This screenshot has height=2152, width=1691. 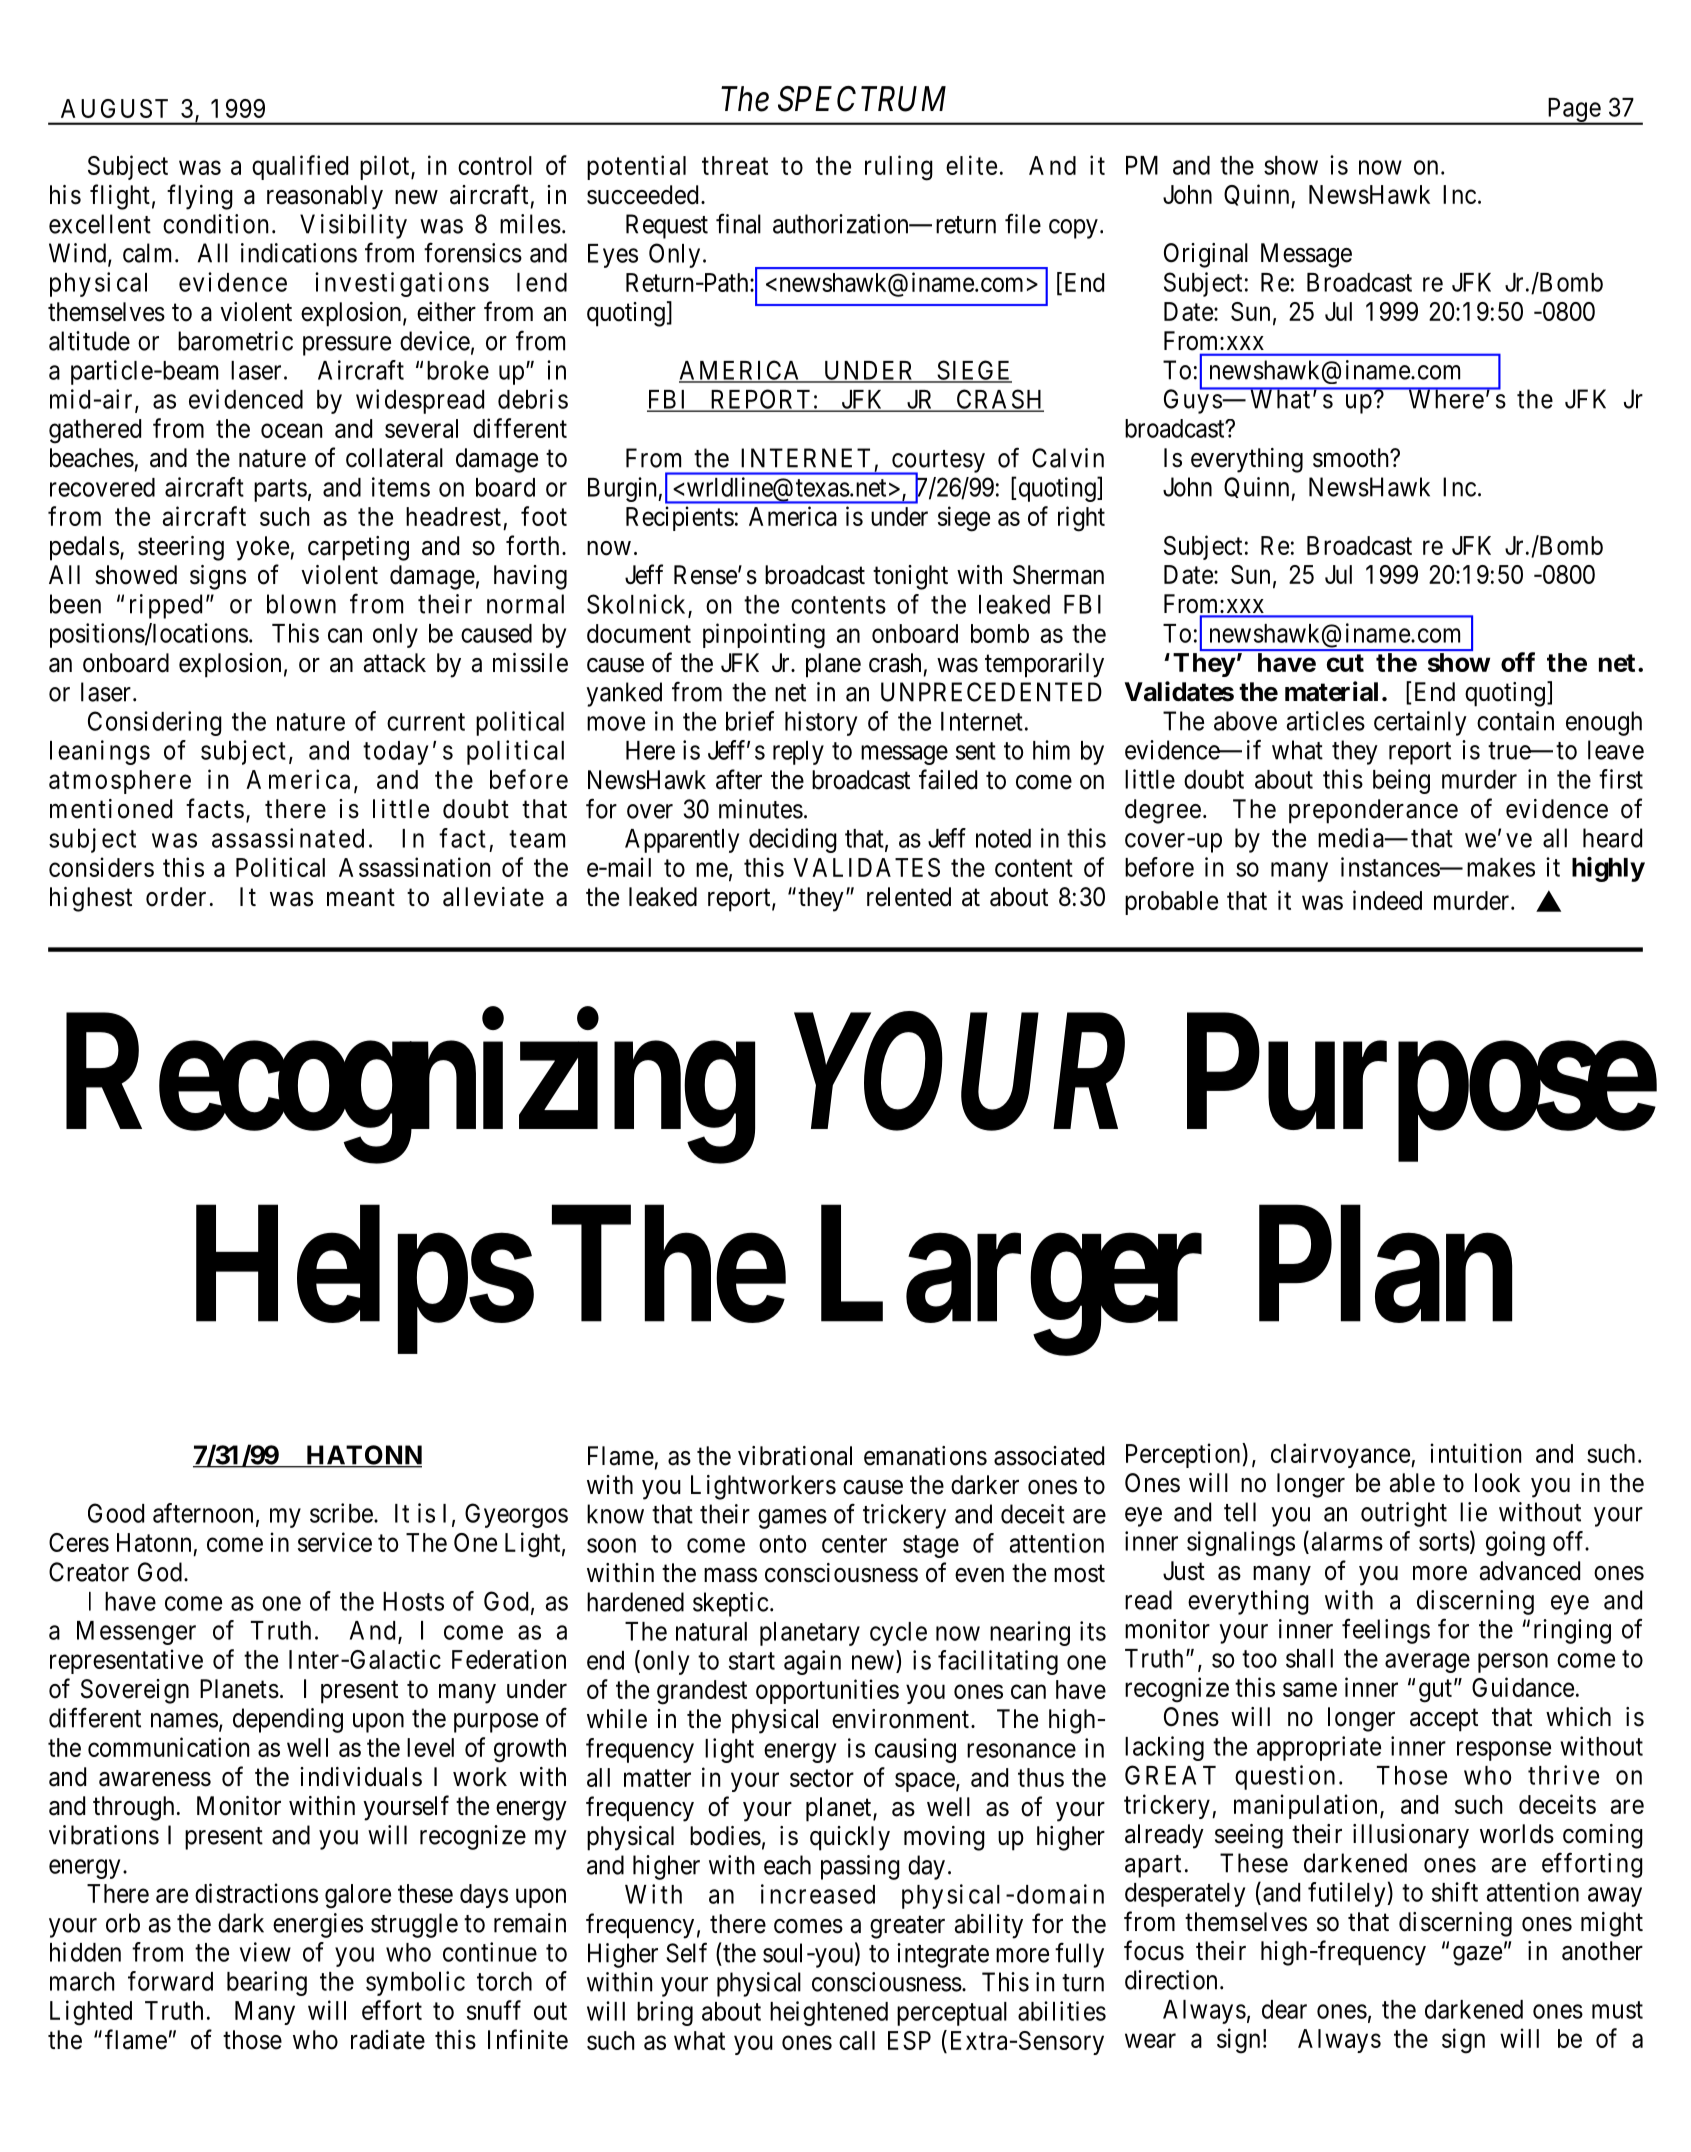 What do you see at coordinates (176, 897) in the screenshot?
I see `order` at bounding box center [176, 897].
